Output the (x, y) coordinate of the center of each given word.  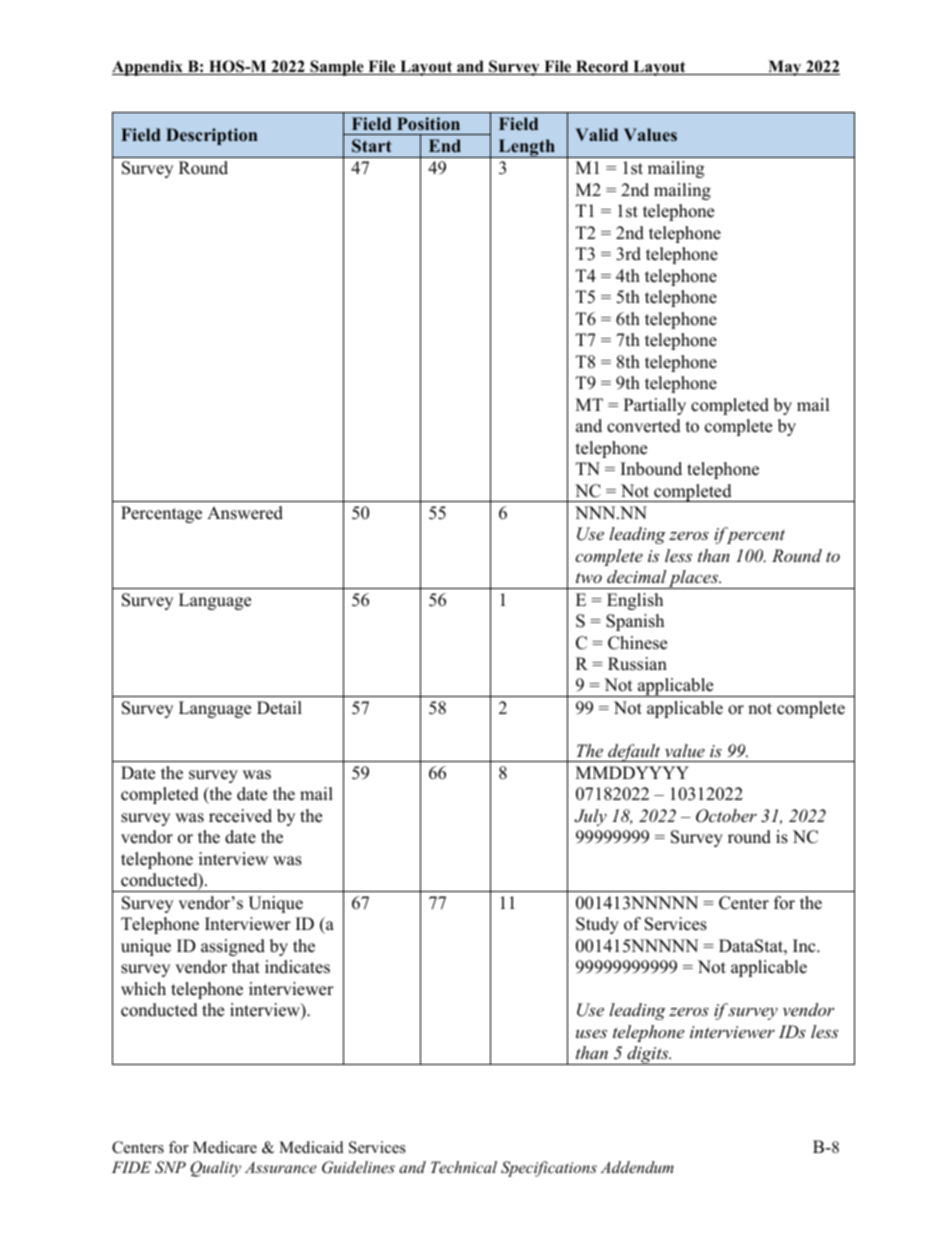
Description (212, 136)
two (589, 577)
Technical (464, 1167)
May (785, 68)
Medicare (225, 1147)
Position (428, 124)
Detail (279, 708)
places (694, 579)
